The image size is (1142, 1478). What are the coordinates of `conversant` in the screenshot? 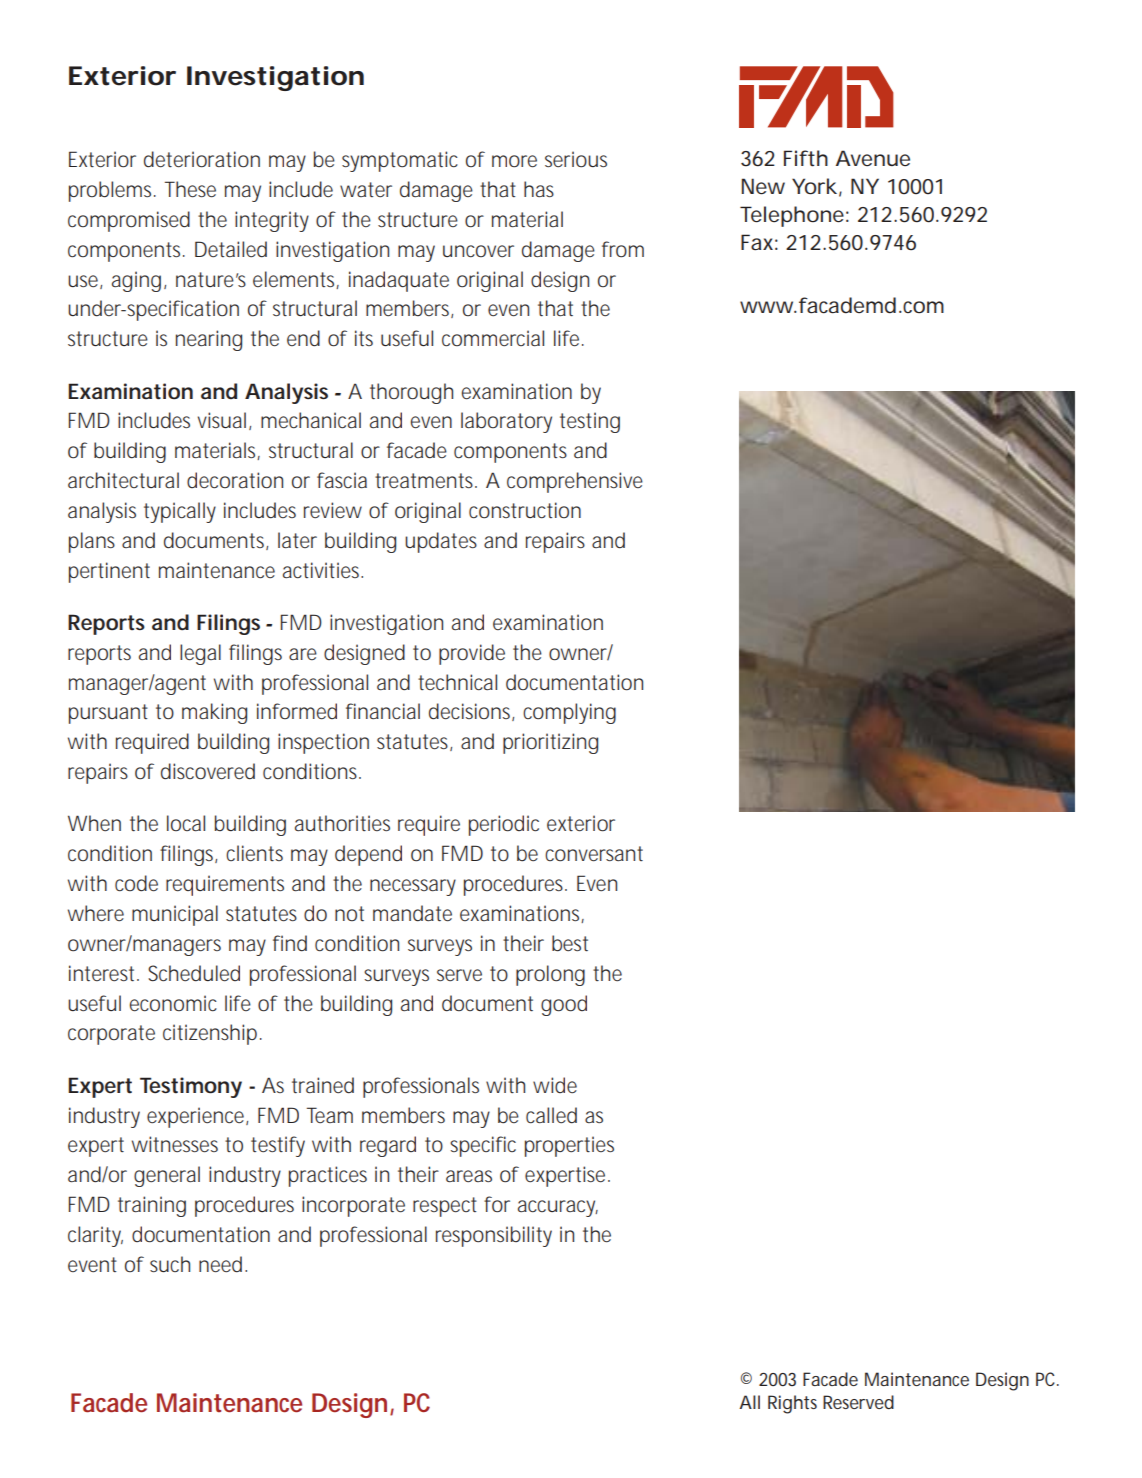 It's located at (594, 854).
